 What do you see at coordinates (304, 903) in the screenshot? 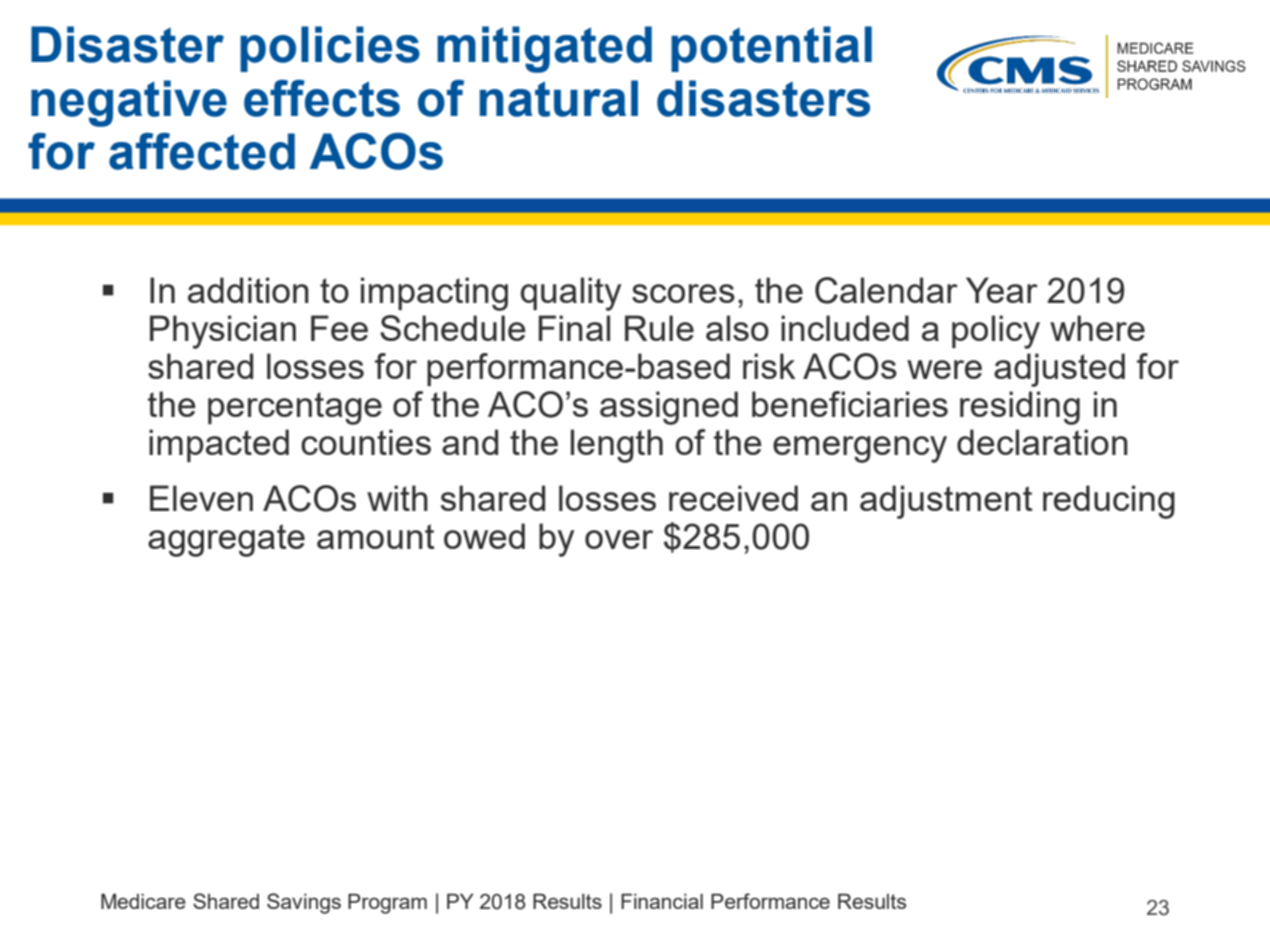
I see `Savings` at bounding box center [304, 903].
